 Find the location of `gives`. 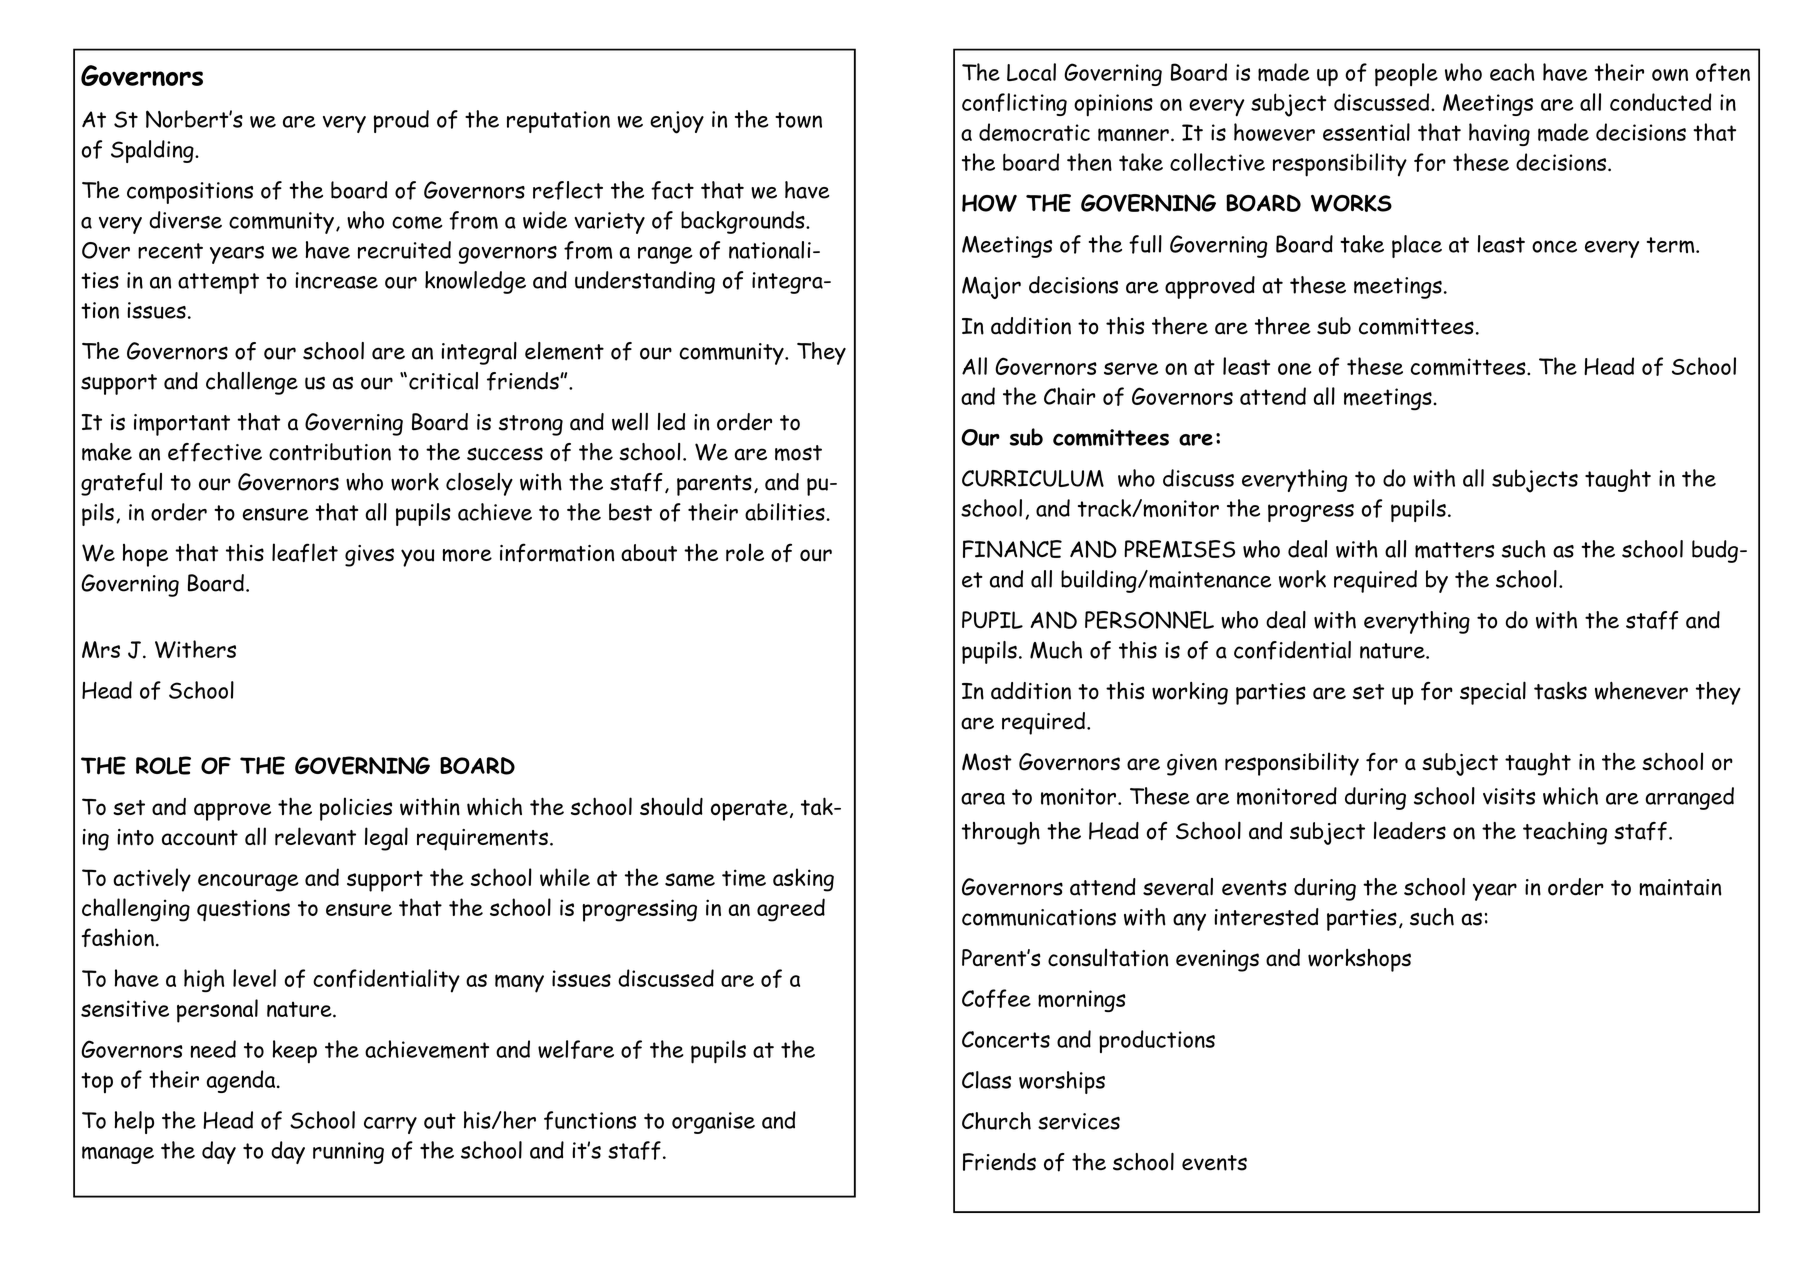

gives is located at coordinates (369, 556).
